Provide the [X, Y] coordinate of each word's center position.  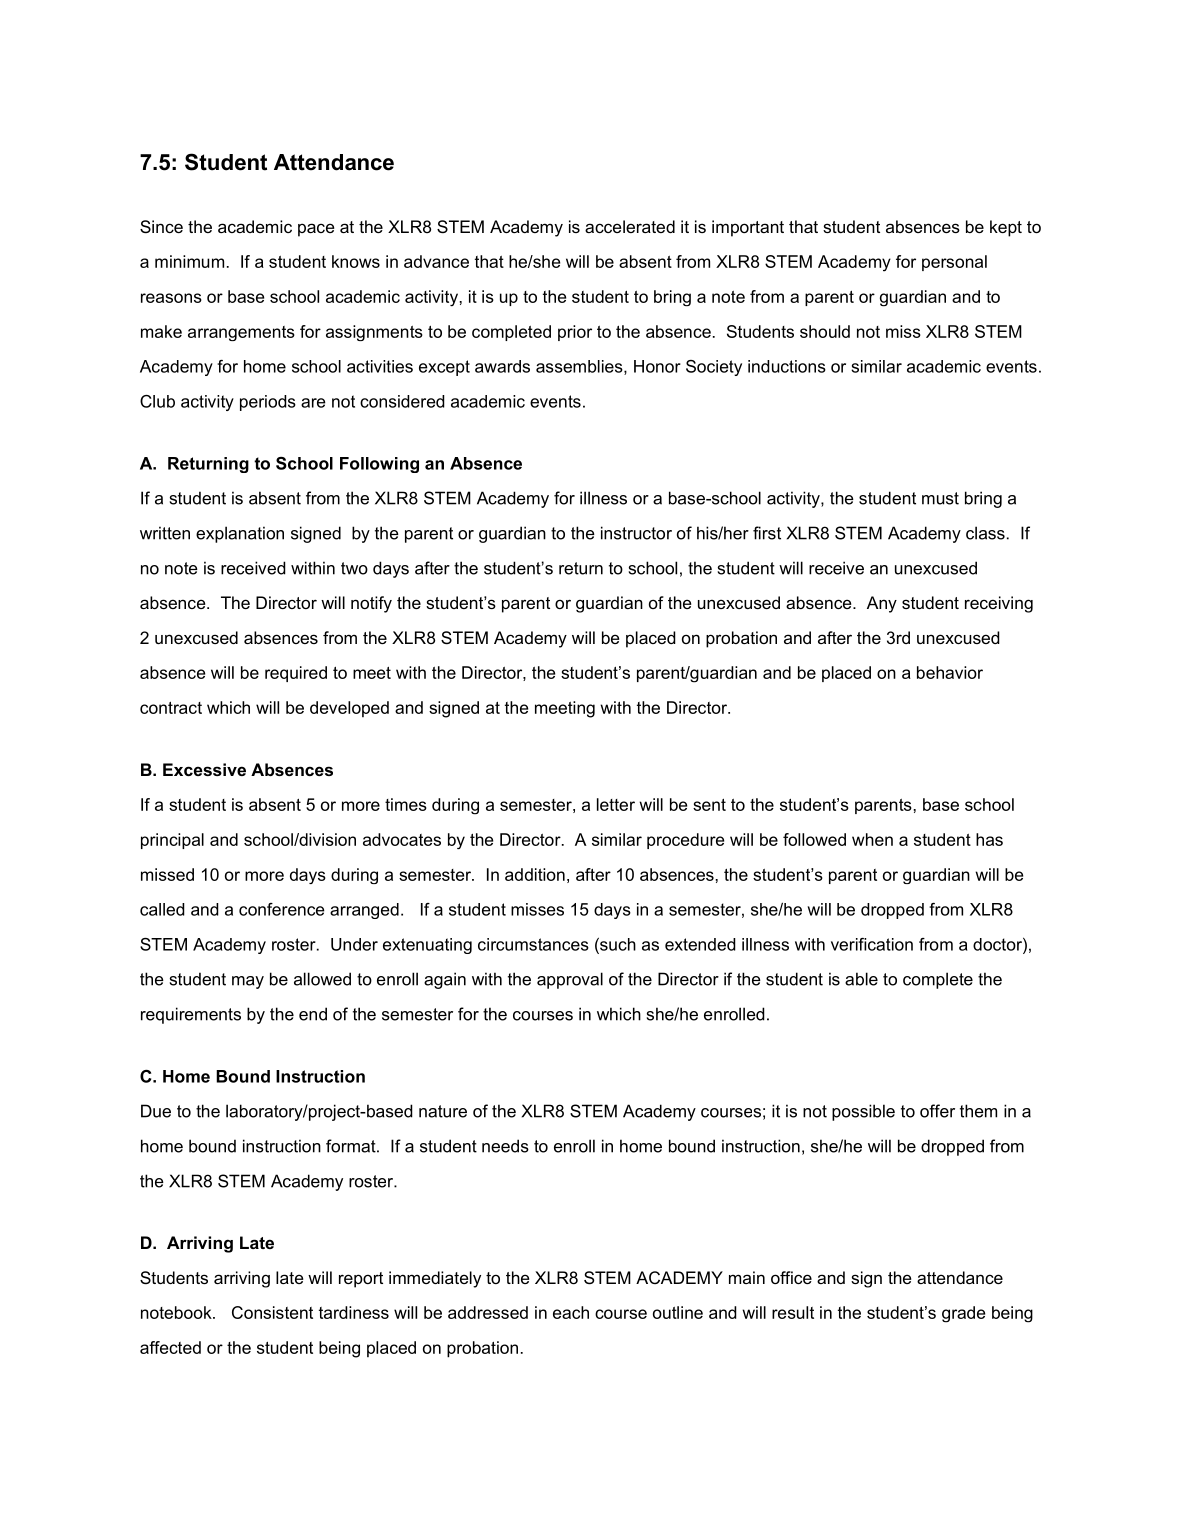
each [571, 1312]
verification [872, 944]
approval [570, 980]
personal [954, 263]
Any [882, 604]
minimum [189, 261]
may [248, 982]
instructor [636, 533]
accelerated [630, 226]
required [296, 674]
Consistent [272, 1312]
